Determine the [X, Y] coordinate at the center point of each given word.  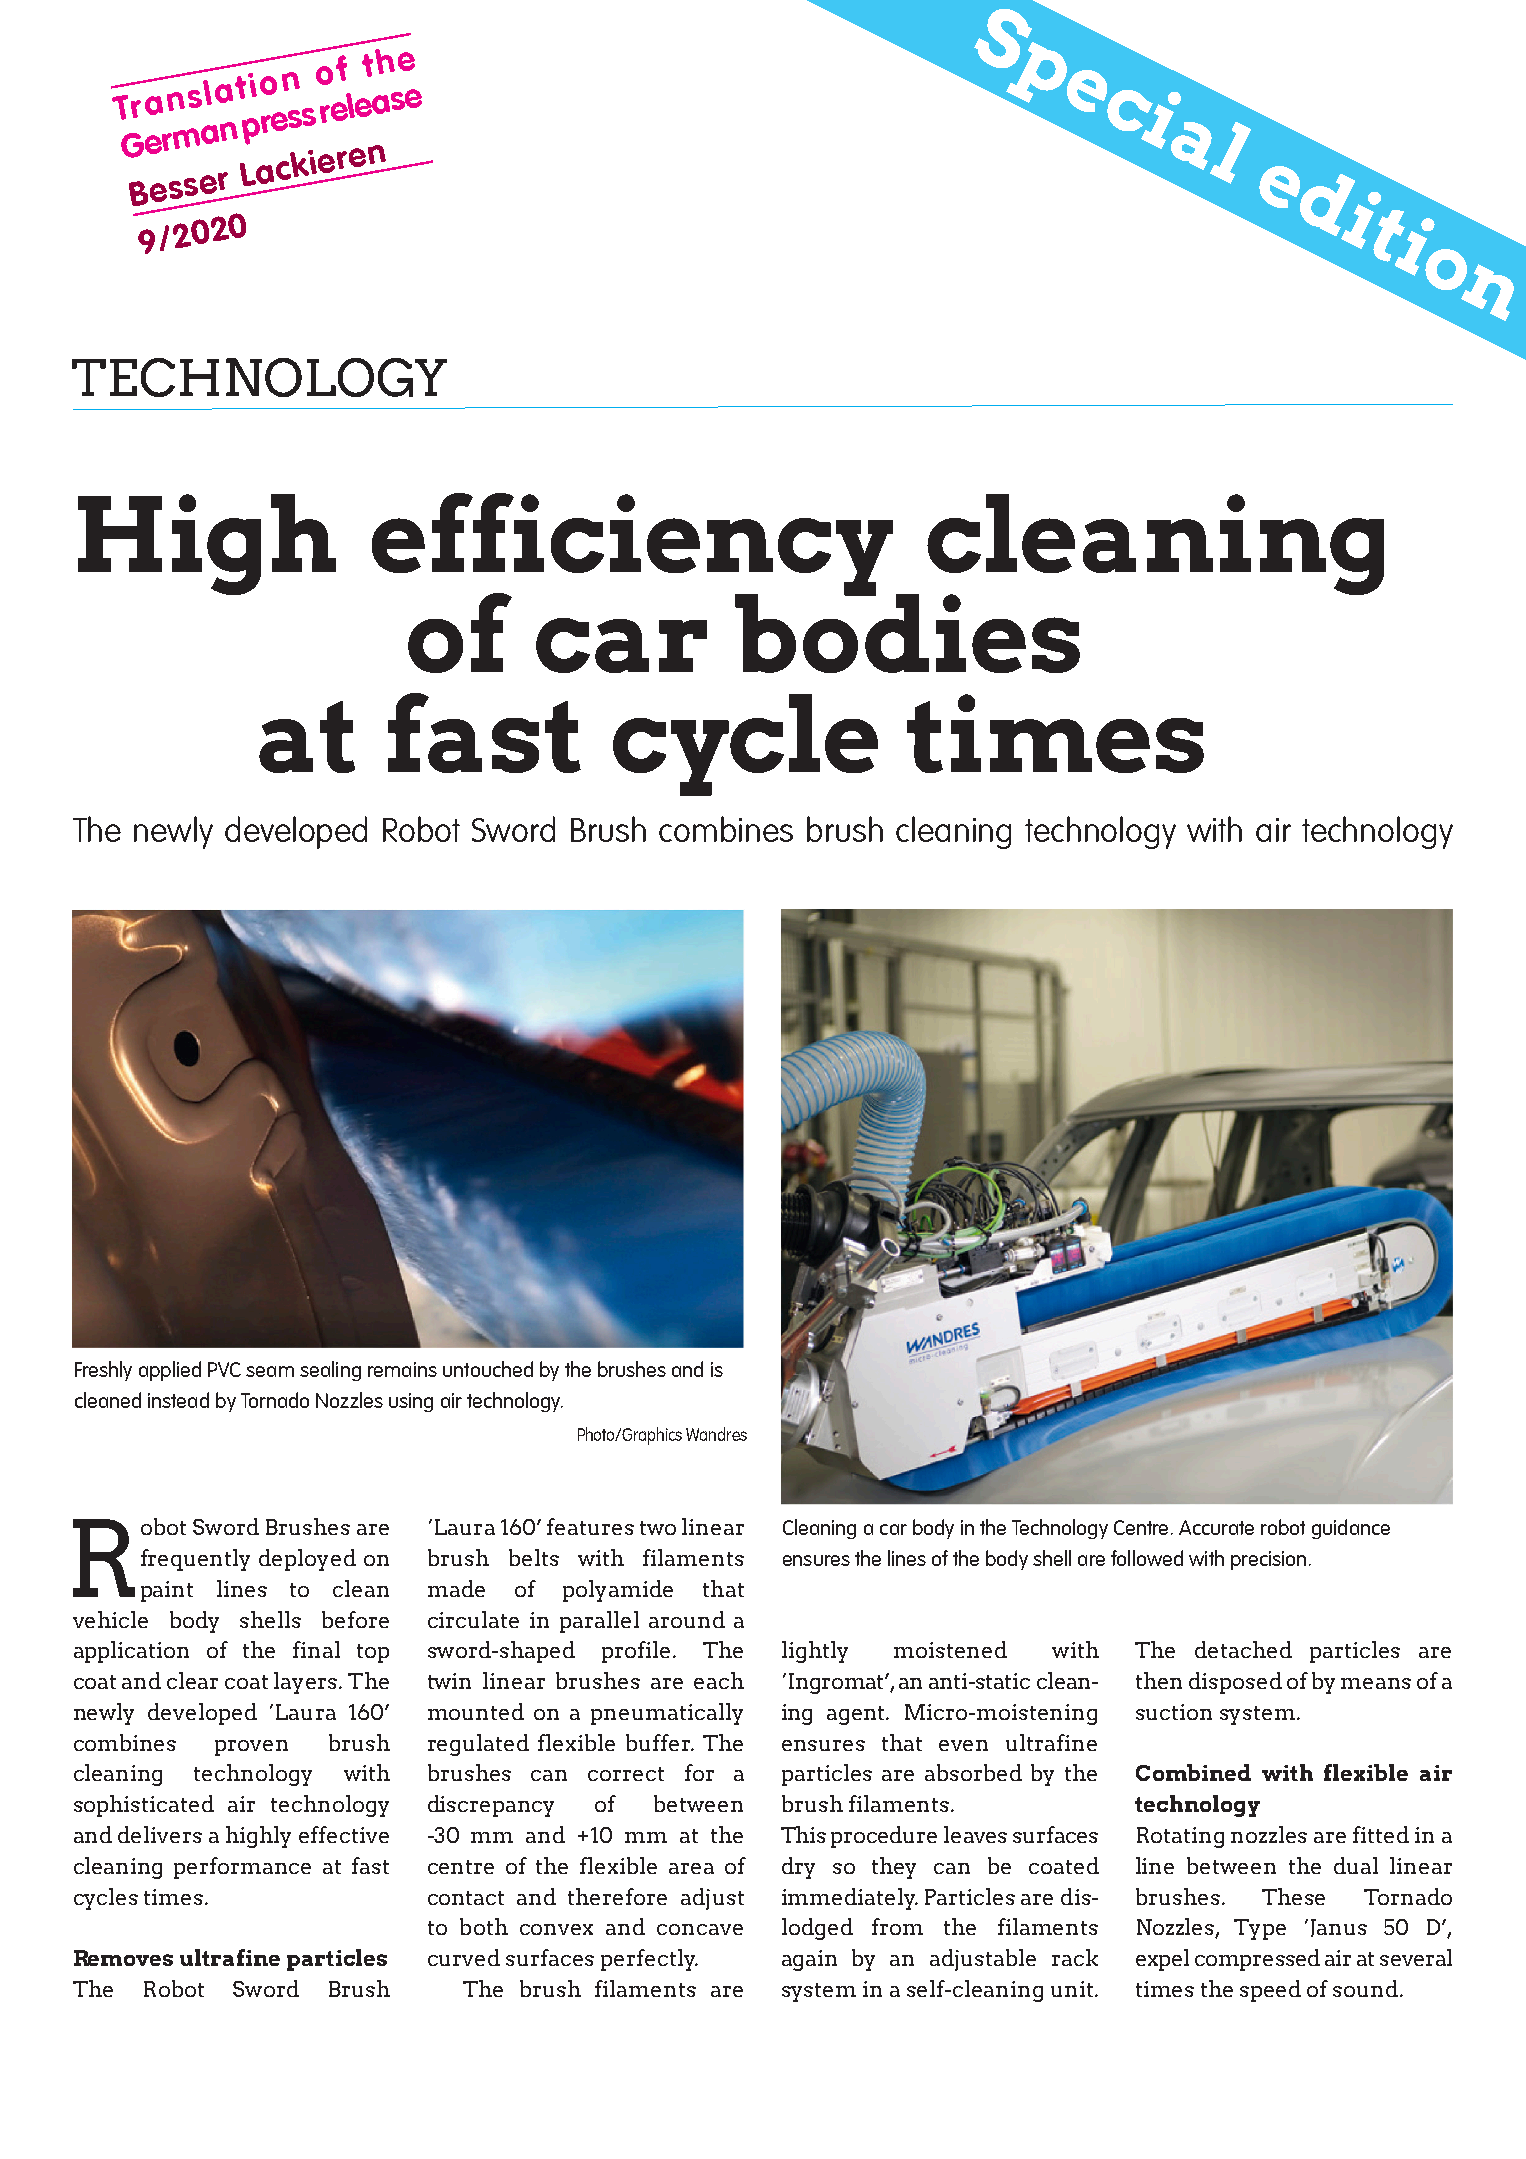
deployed [307, 1560]
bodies [907, 632]
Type [1260, 1929]
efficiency [632, 545]
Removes [123, 1958]
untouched [488, 1369]
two [658, 1528]
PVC [224, 1369]
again [809, 1960]
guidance [1351, 1529]
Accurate [1216, 1527]
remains [402, 1369]
